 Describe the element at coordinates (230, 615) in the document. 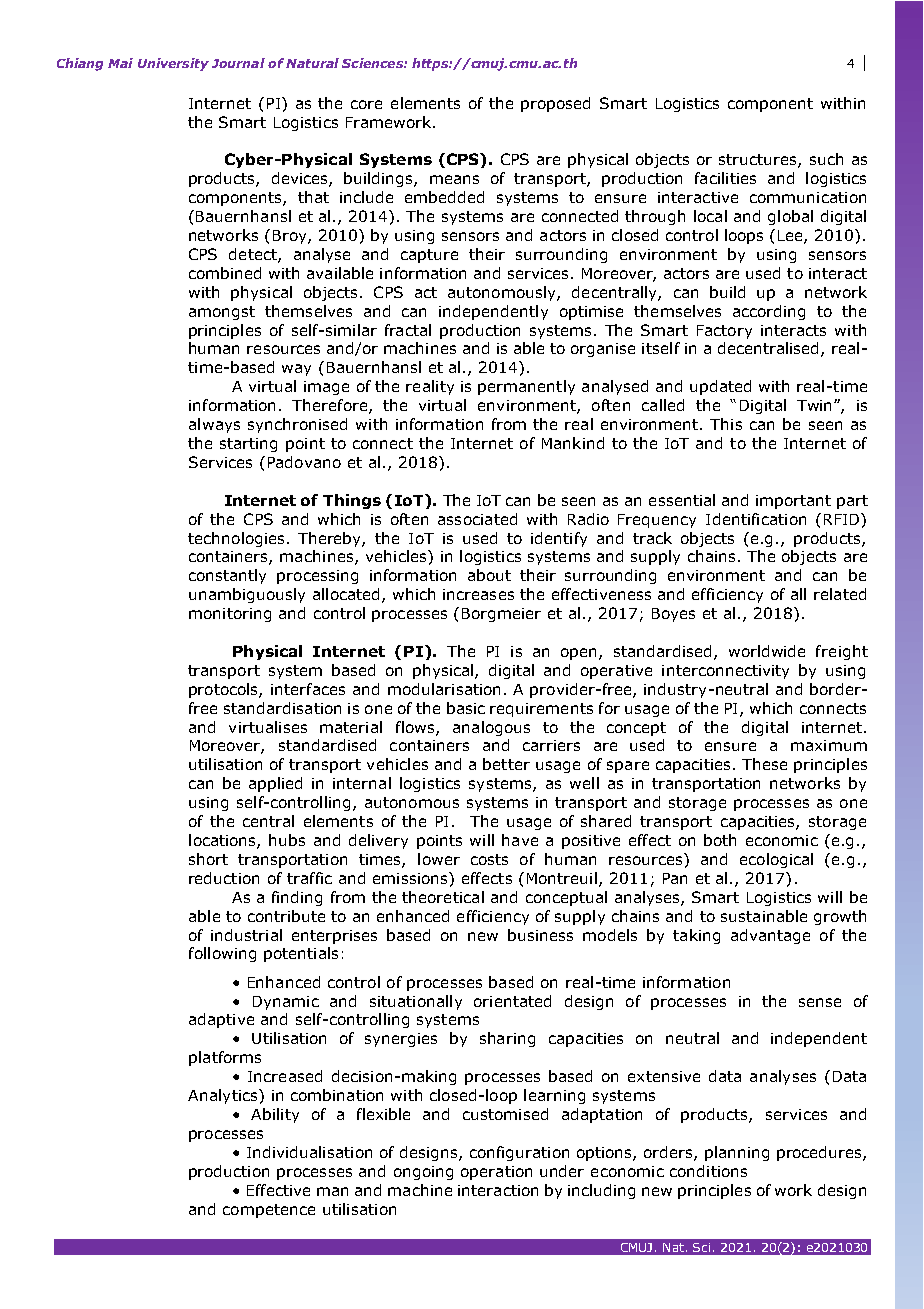

I see `monitoring` at that location.
